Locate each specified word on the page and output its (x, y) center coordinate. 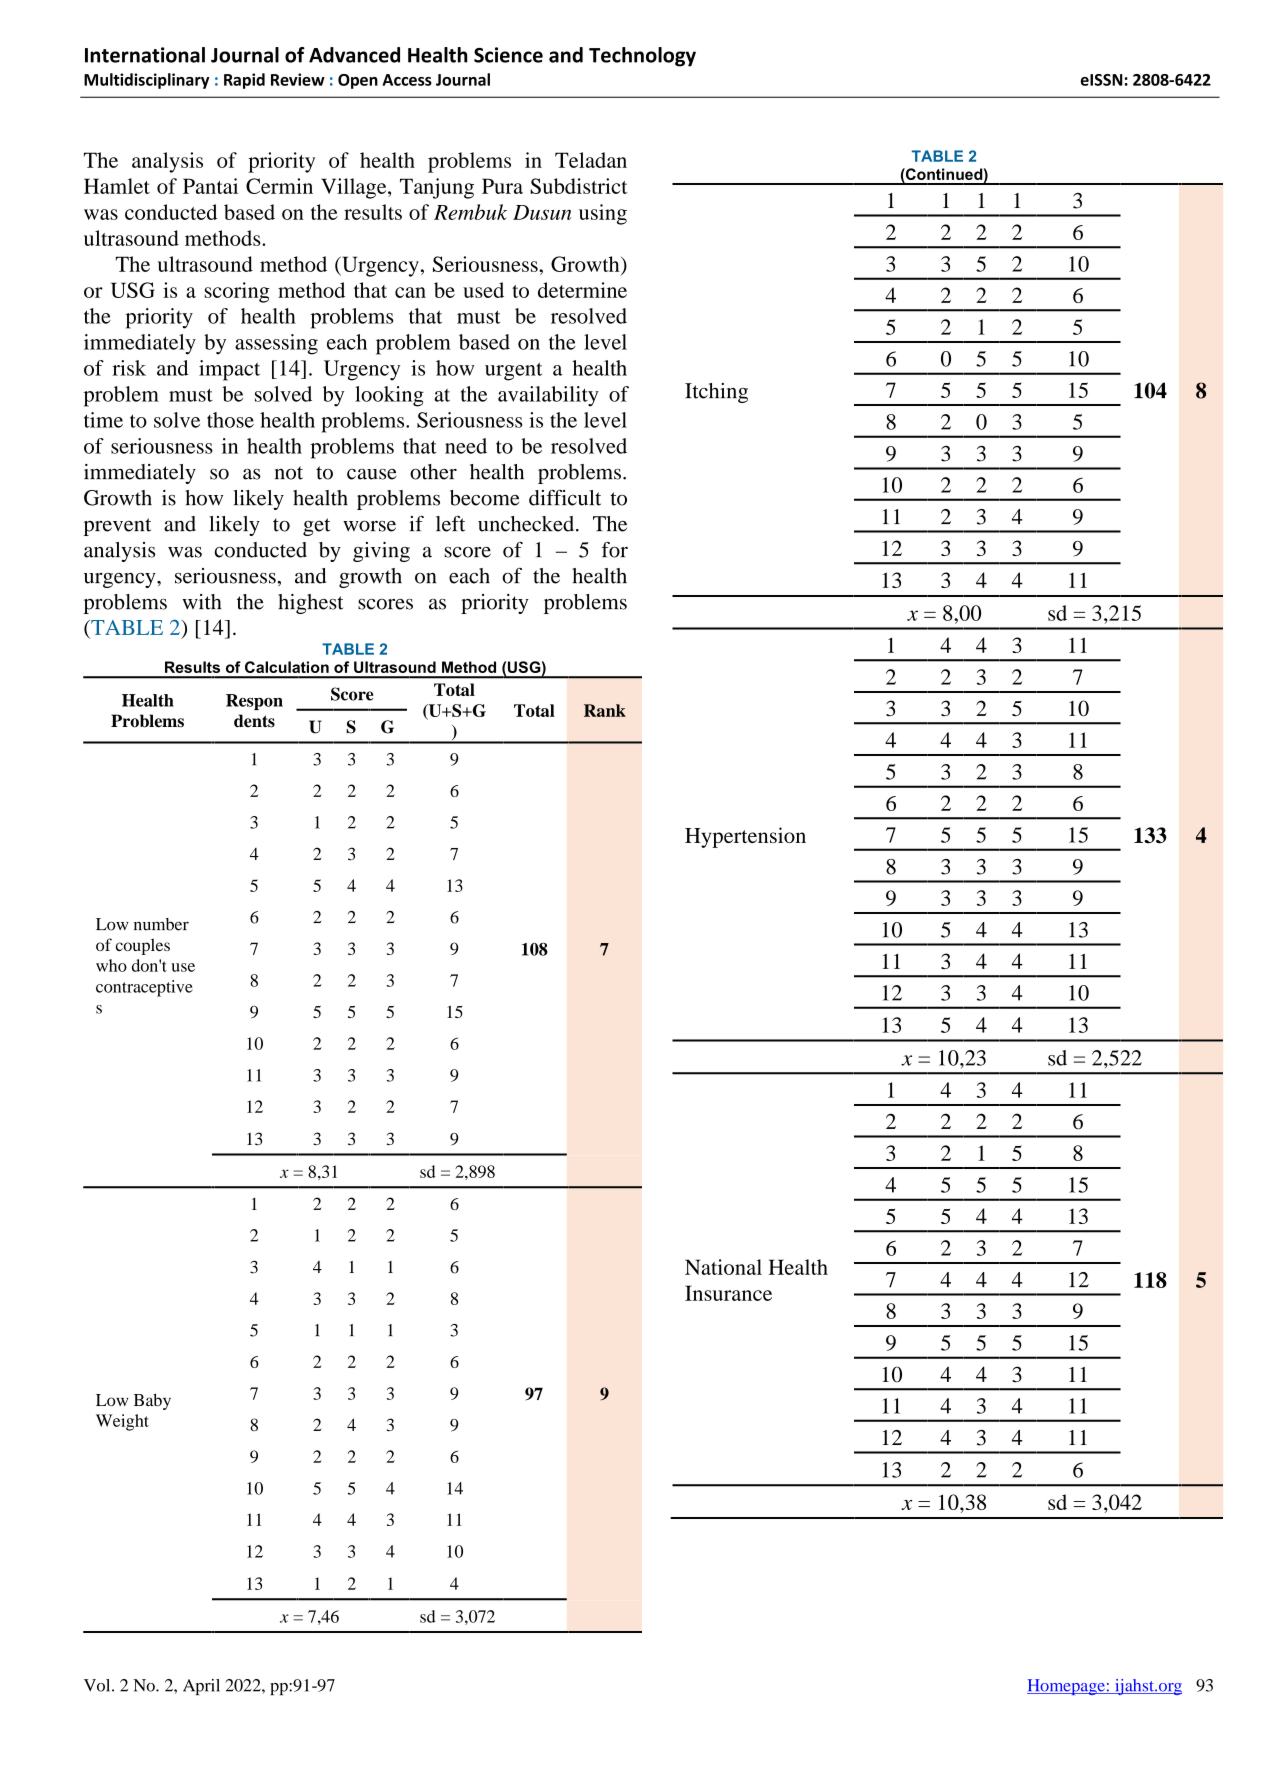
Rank (605, 710)
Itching (716, 393)
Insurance (728, 1293)
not (289, 473)
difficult (565, 497)
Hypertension (745, 837)
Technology (642, 57)
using (603, 214)
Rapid (244, 81)
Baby (152, 1401)
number (161, 924)
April (201, 1687)
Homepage (1067, 1687)
